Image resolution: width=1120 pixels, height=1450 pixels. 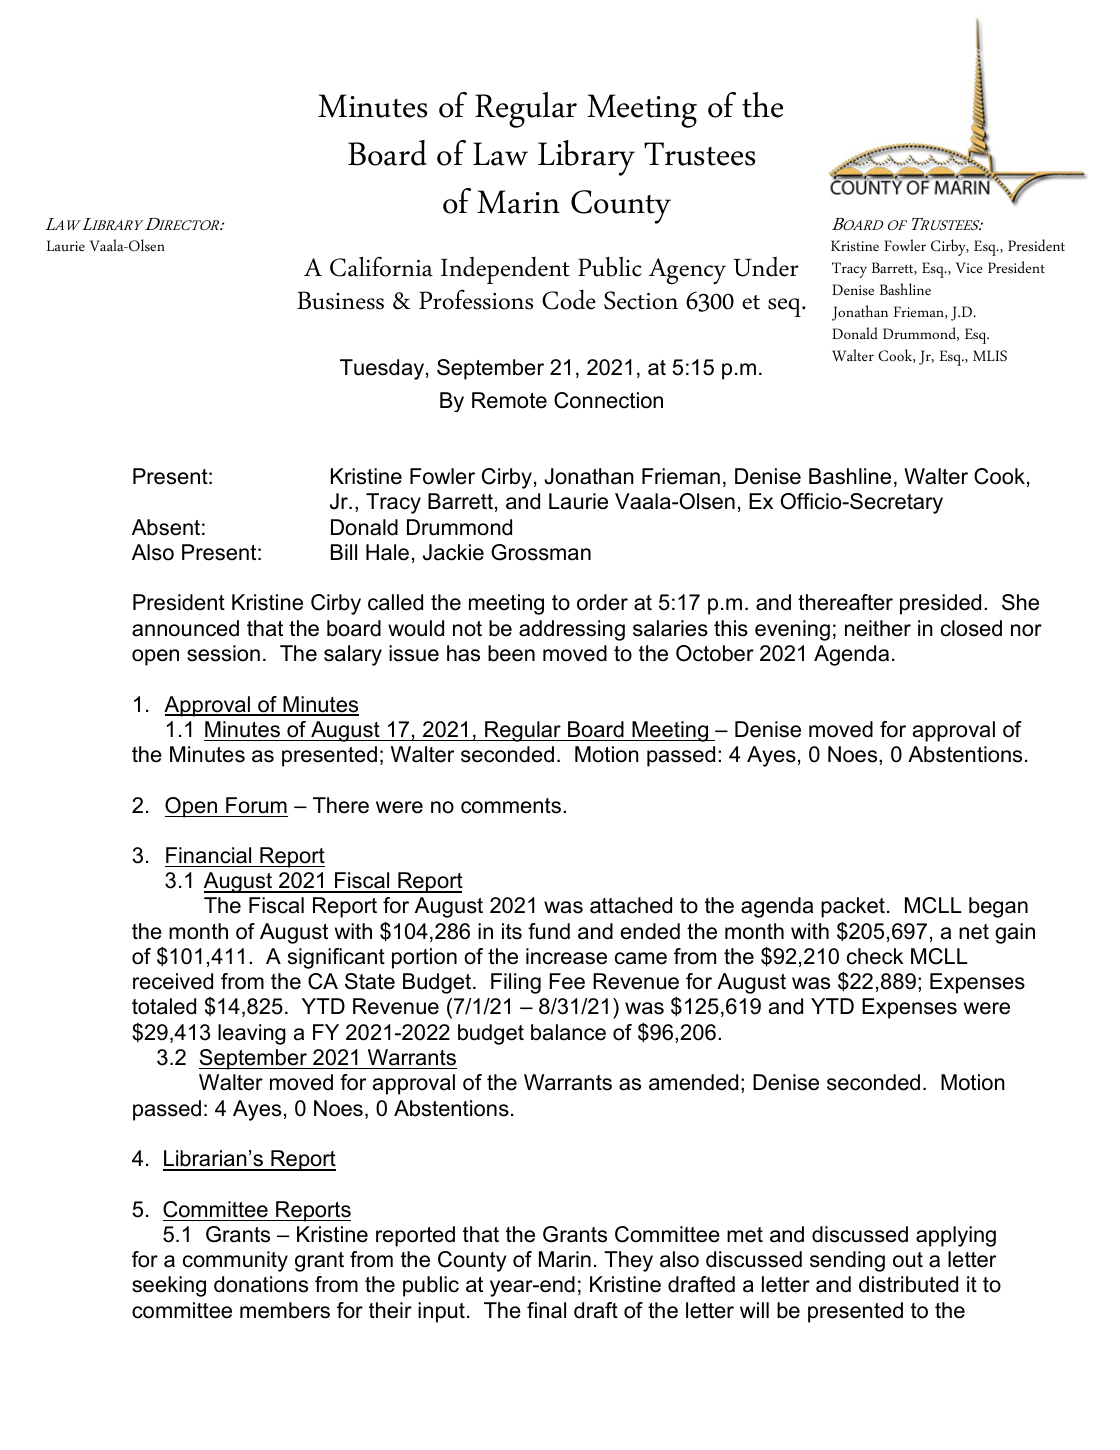 I want to click on leaving, so click(x=252, y=1034).
